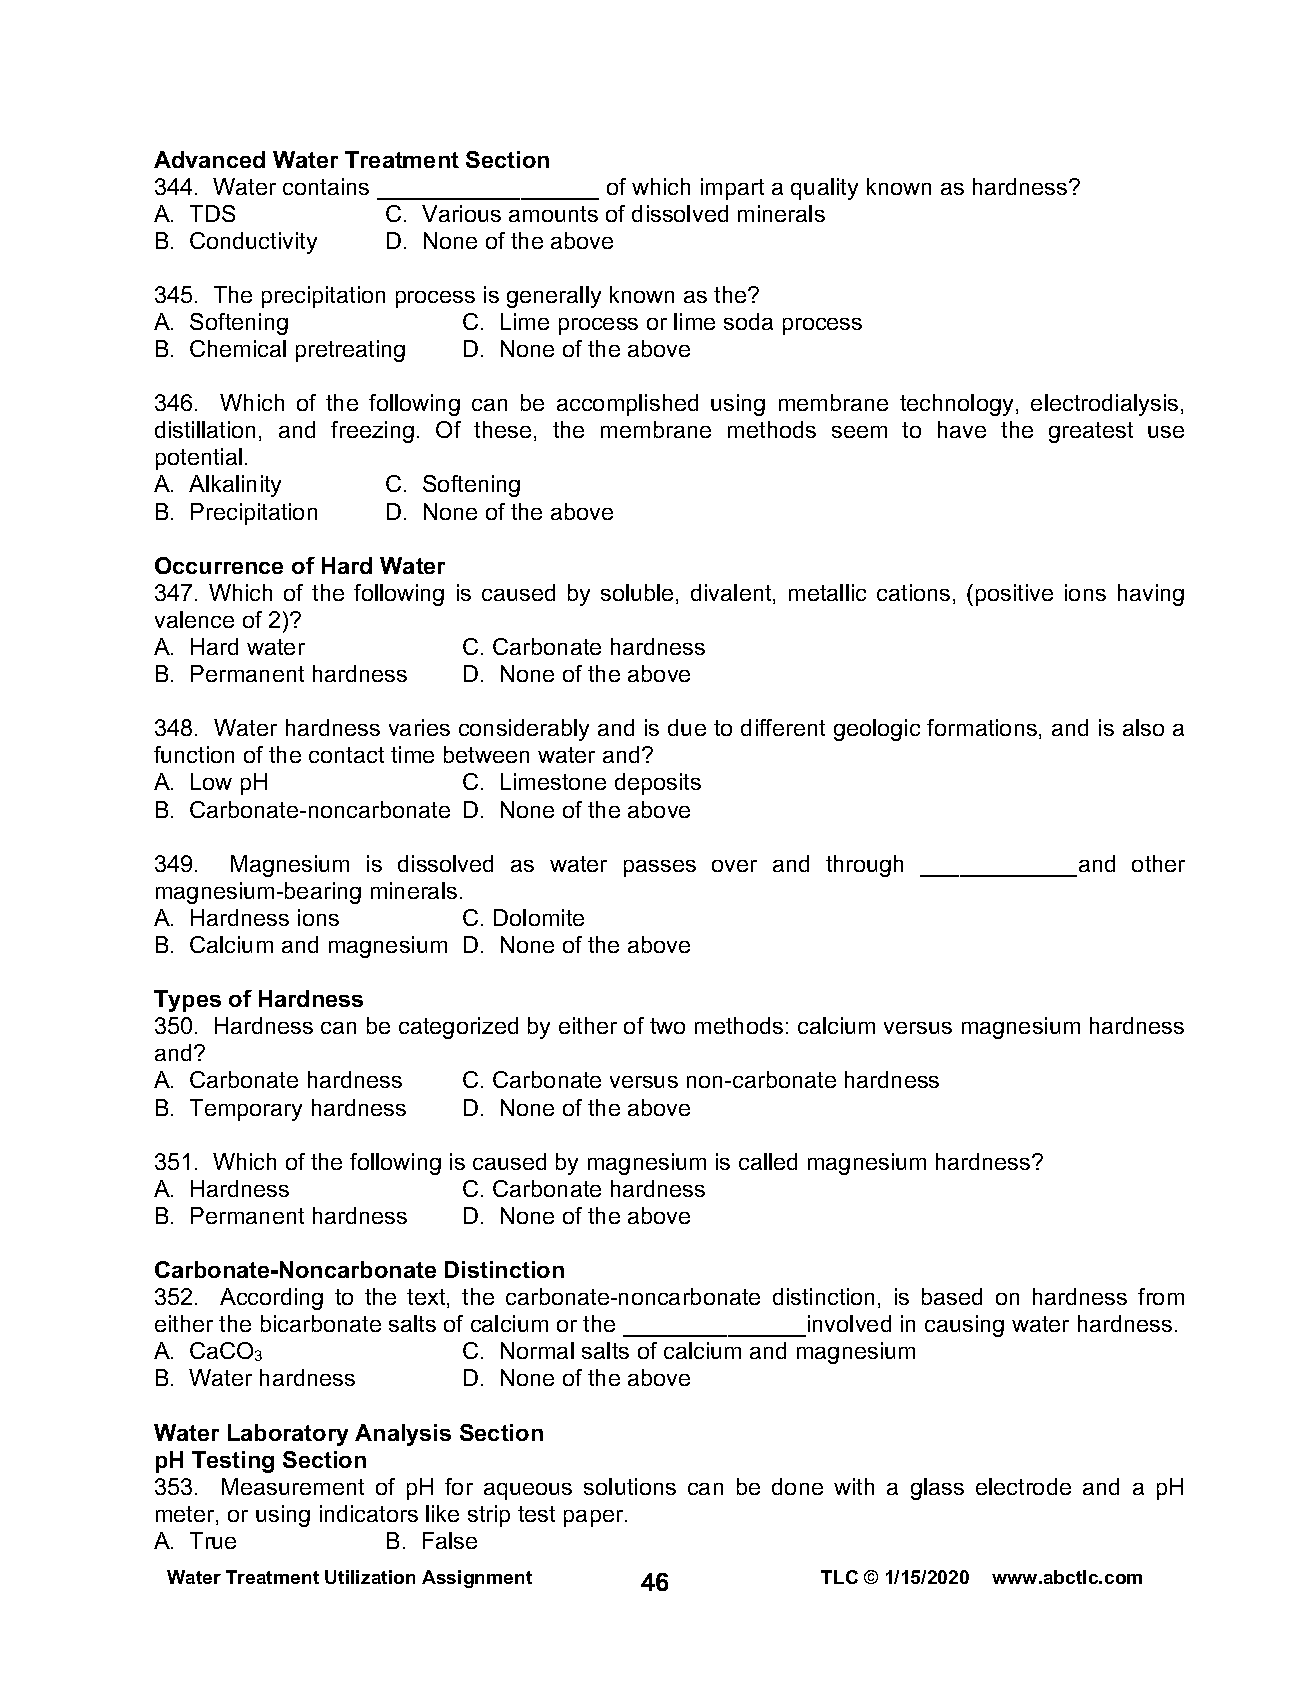 Image resolution: width=1311 pixels, height=1696 pixels. I want to click on contains, so click(326, 186).
